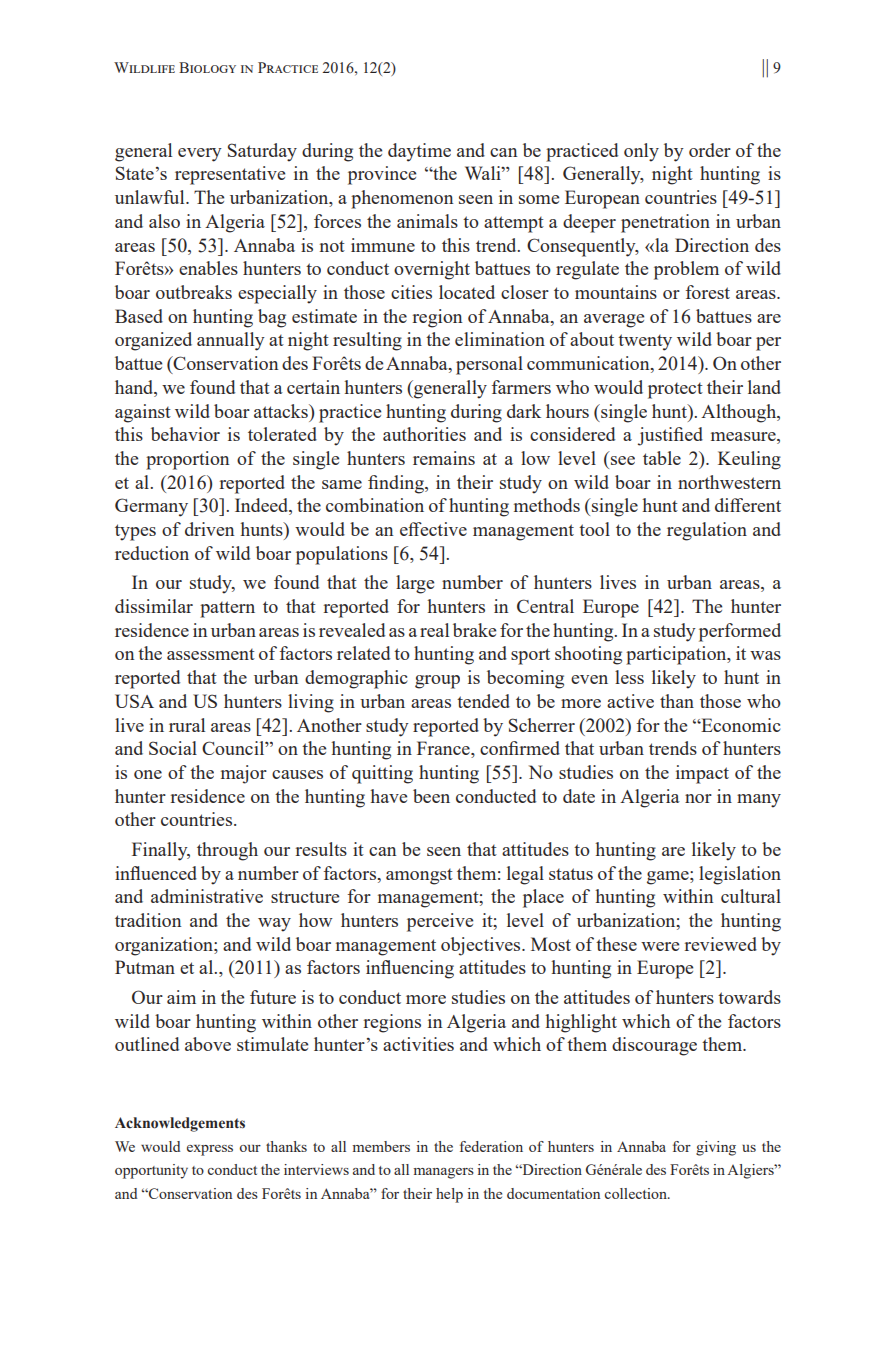  What do you see at coordinates (210, 1150) in the page?
I see `express` at bounding box center [210, 1150].
